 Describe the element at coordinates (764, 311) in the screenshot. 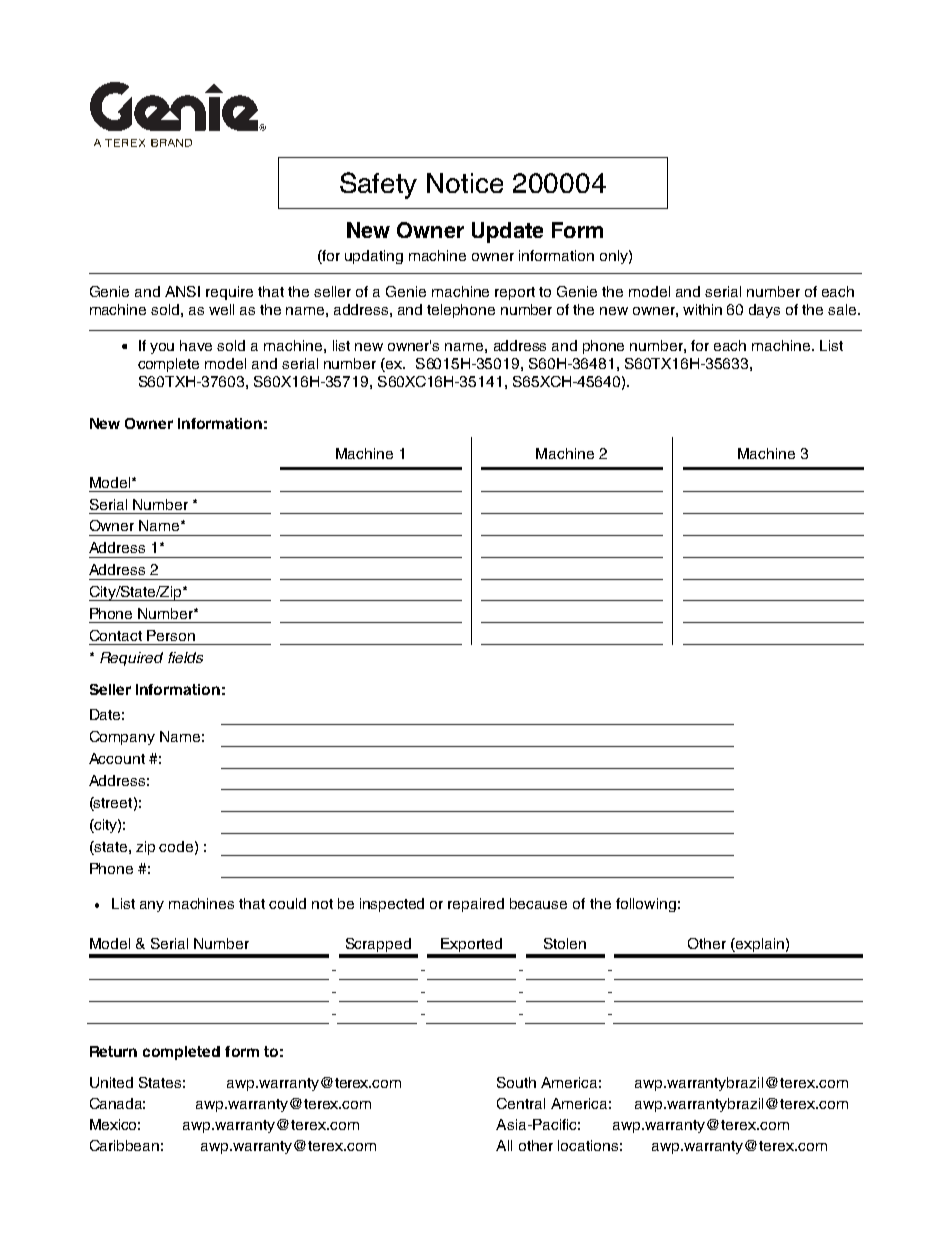

I see `days` at that location.
